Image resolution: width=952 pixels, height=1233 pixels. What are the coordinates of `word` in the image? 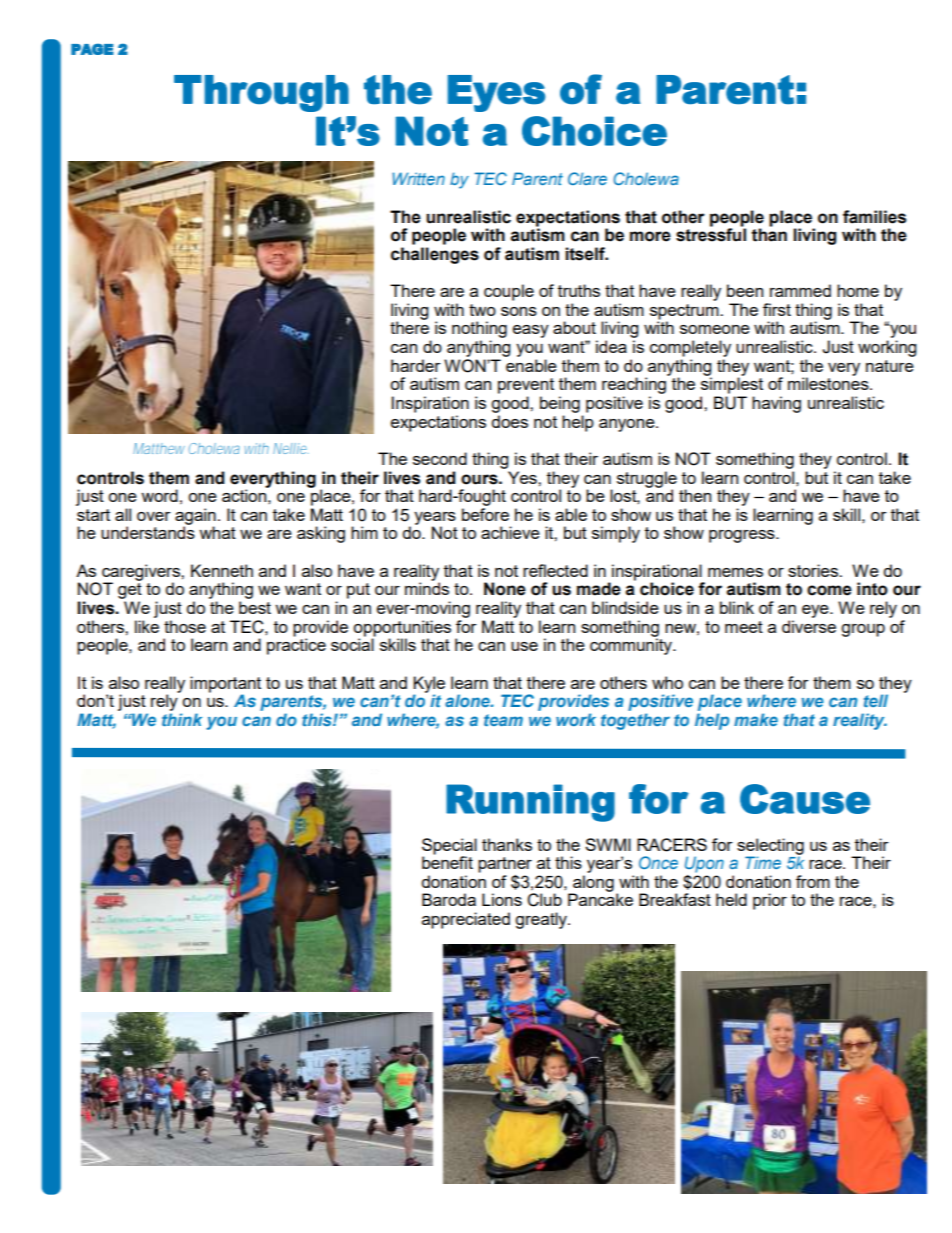 It's located at (159, 495).
